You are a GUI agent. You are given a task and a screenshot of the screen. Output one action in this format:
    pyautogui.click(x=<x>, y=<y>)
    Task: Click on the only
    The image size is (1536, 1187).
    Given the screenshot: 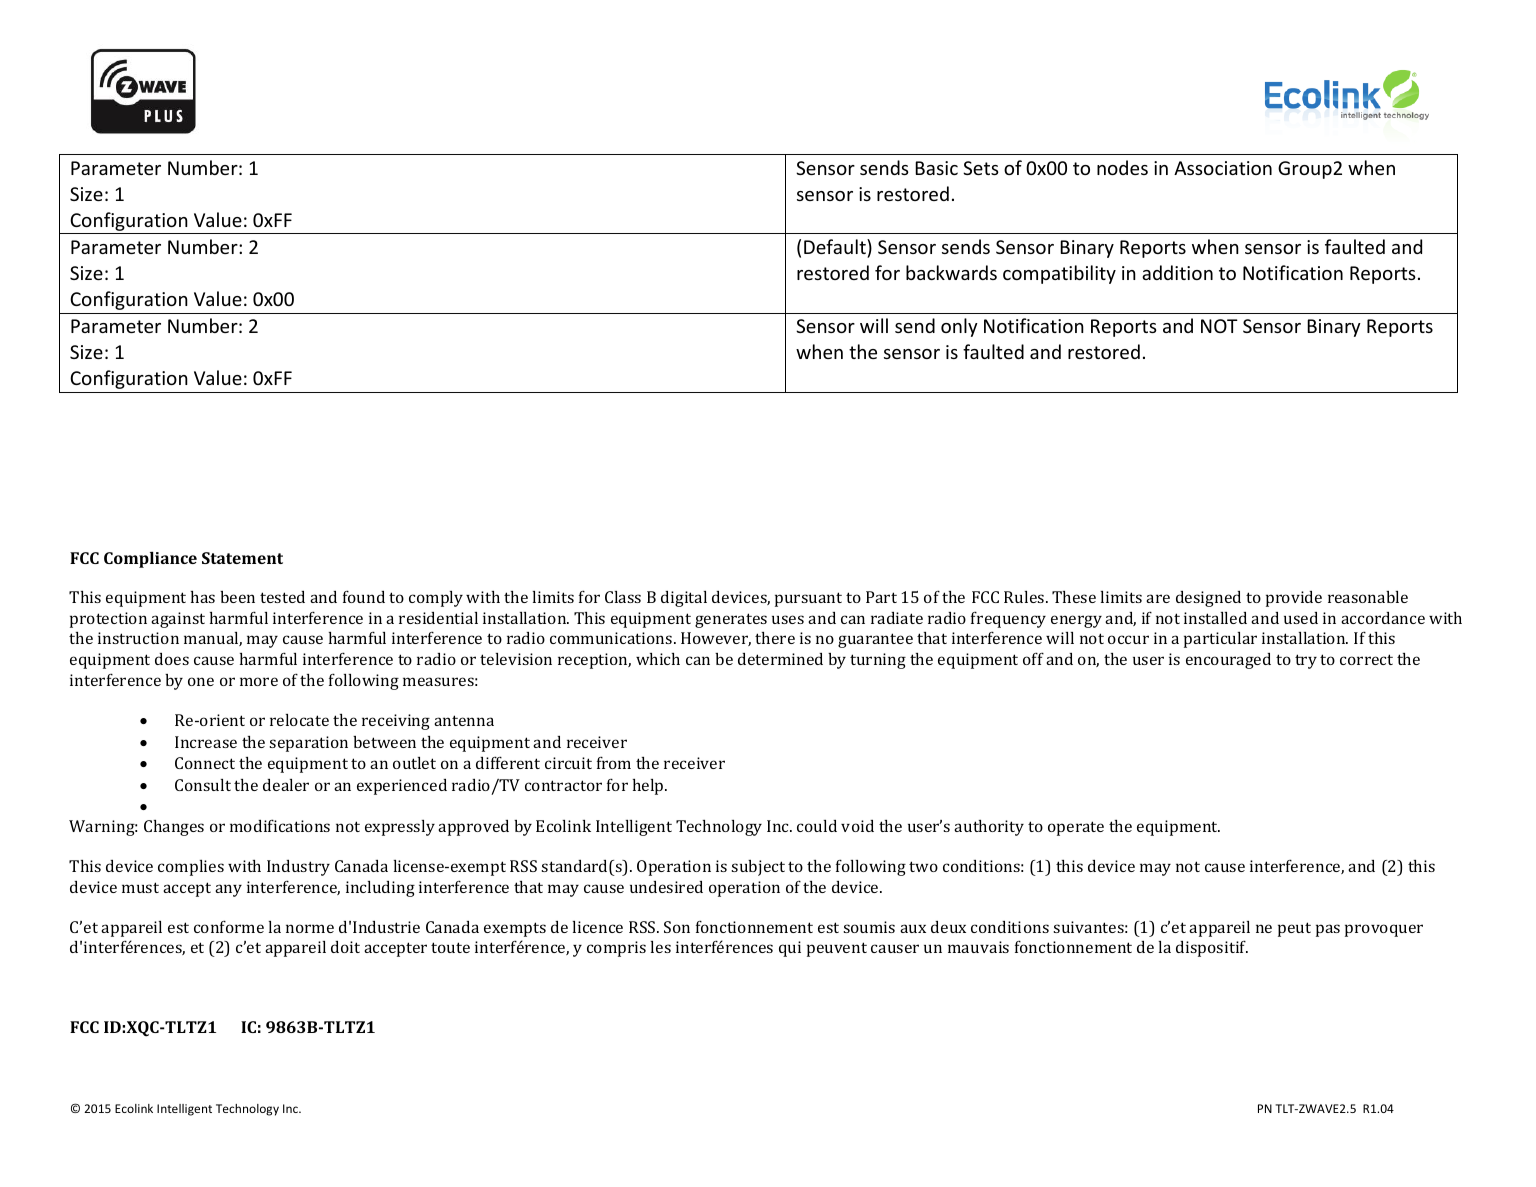 What is the action you would take?
    pyautogui.click(x=959, y=327)
